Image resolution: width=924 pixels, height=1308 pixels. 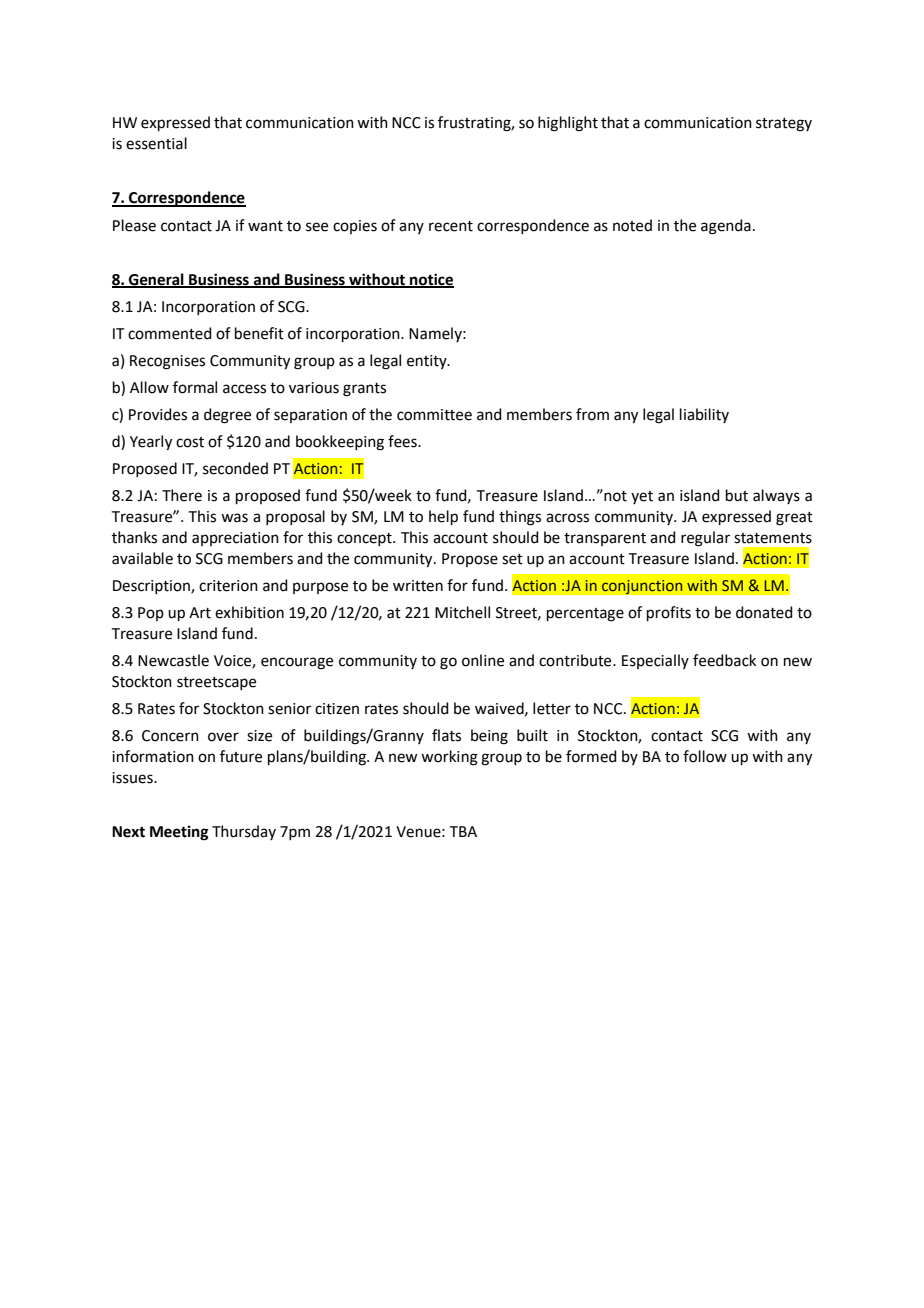 I want to click on Meeting, so click(x=179, y=833).
